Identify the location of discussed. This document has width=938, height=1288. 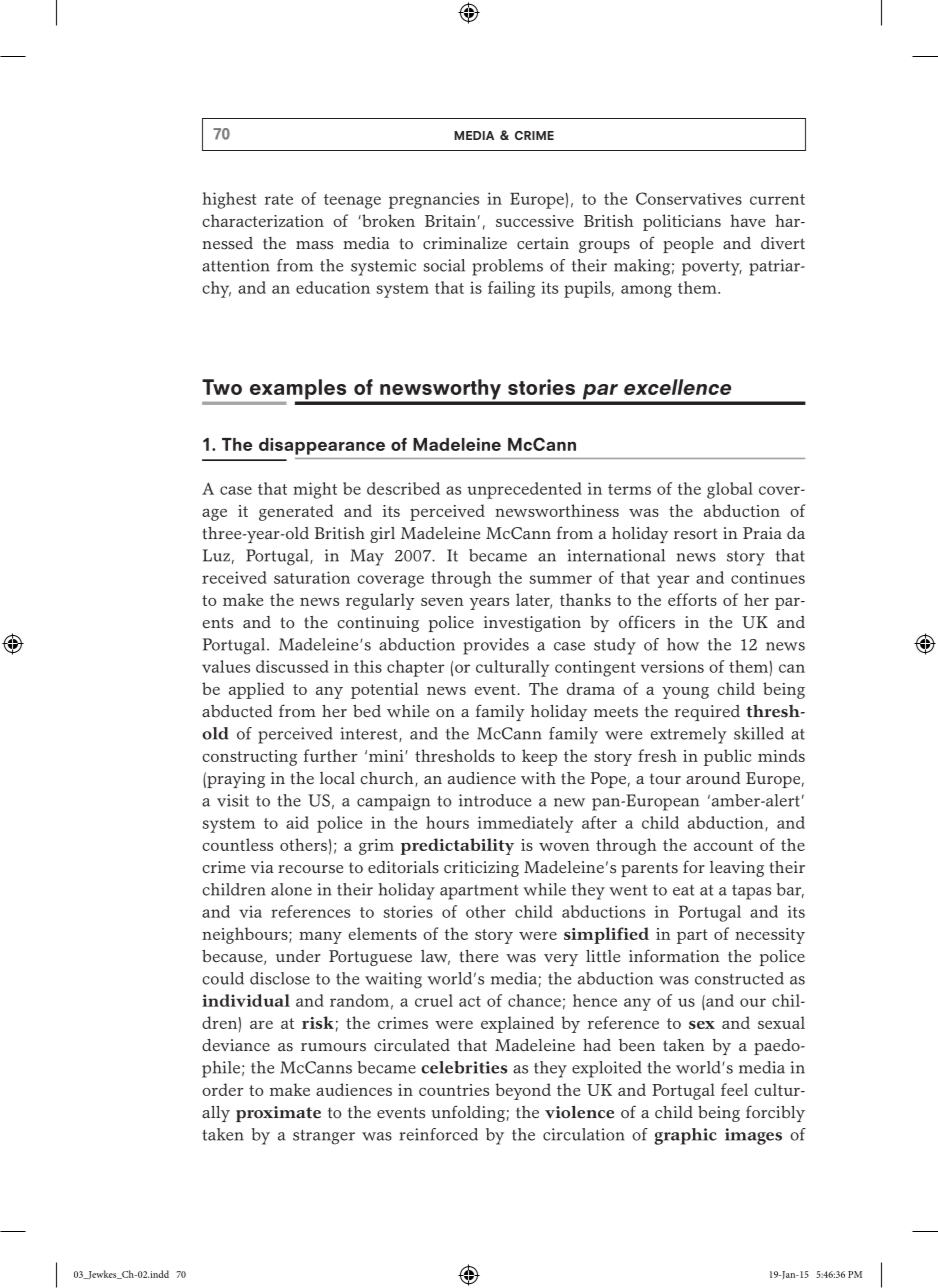
(292, 666).
